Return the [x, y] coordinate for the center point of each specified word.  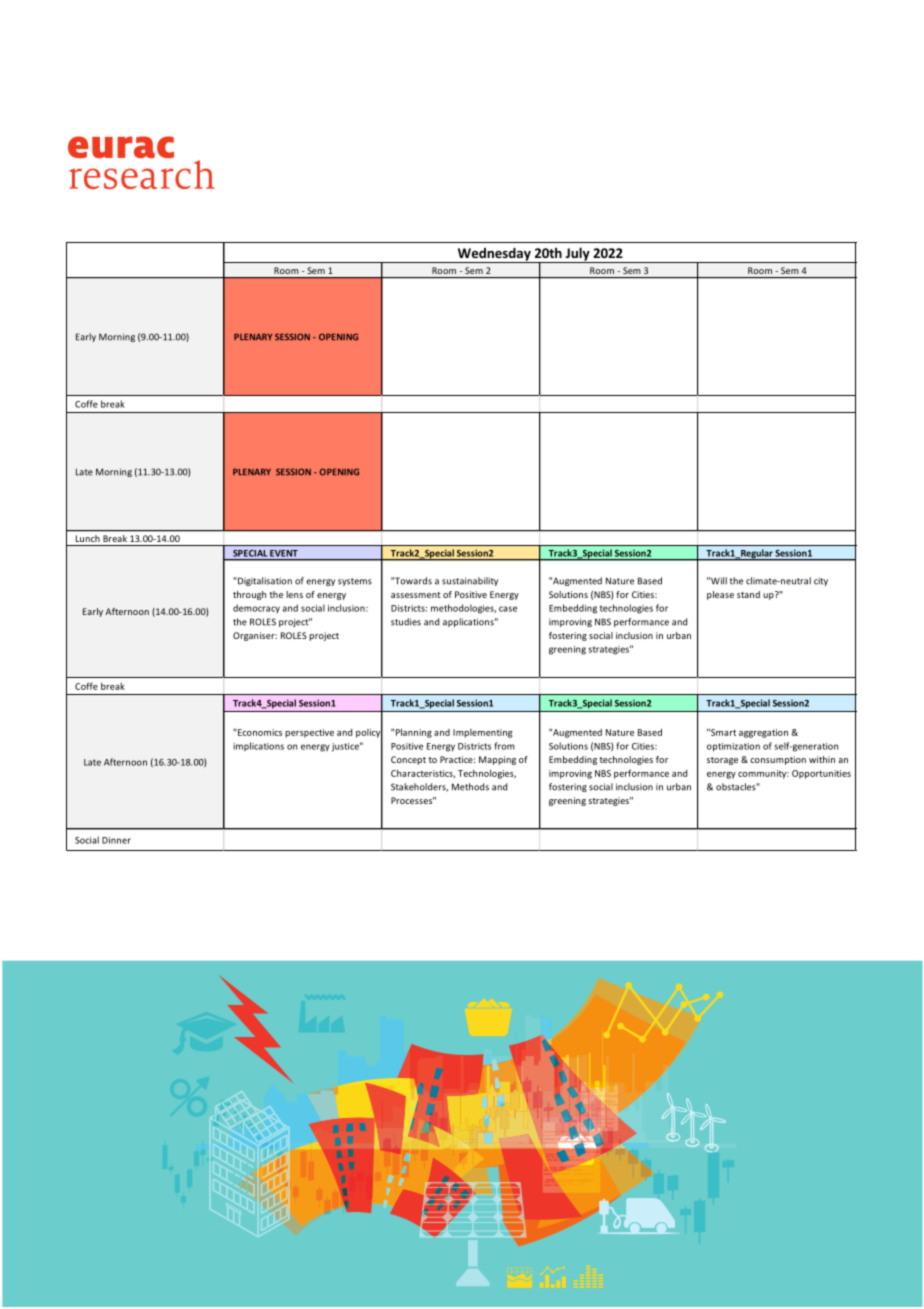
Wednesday [494, 255]
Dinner [116, 840]
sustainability [470, 581]
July [577, 255]
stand [748, 594]
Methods [470, 787]
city [821, 581]
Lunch [88, 538]
